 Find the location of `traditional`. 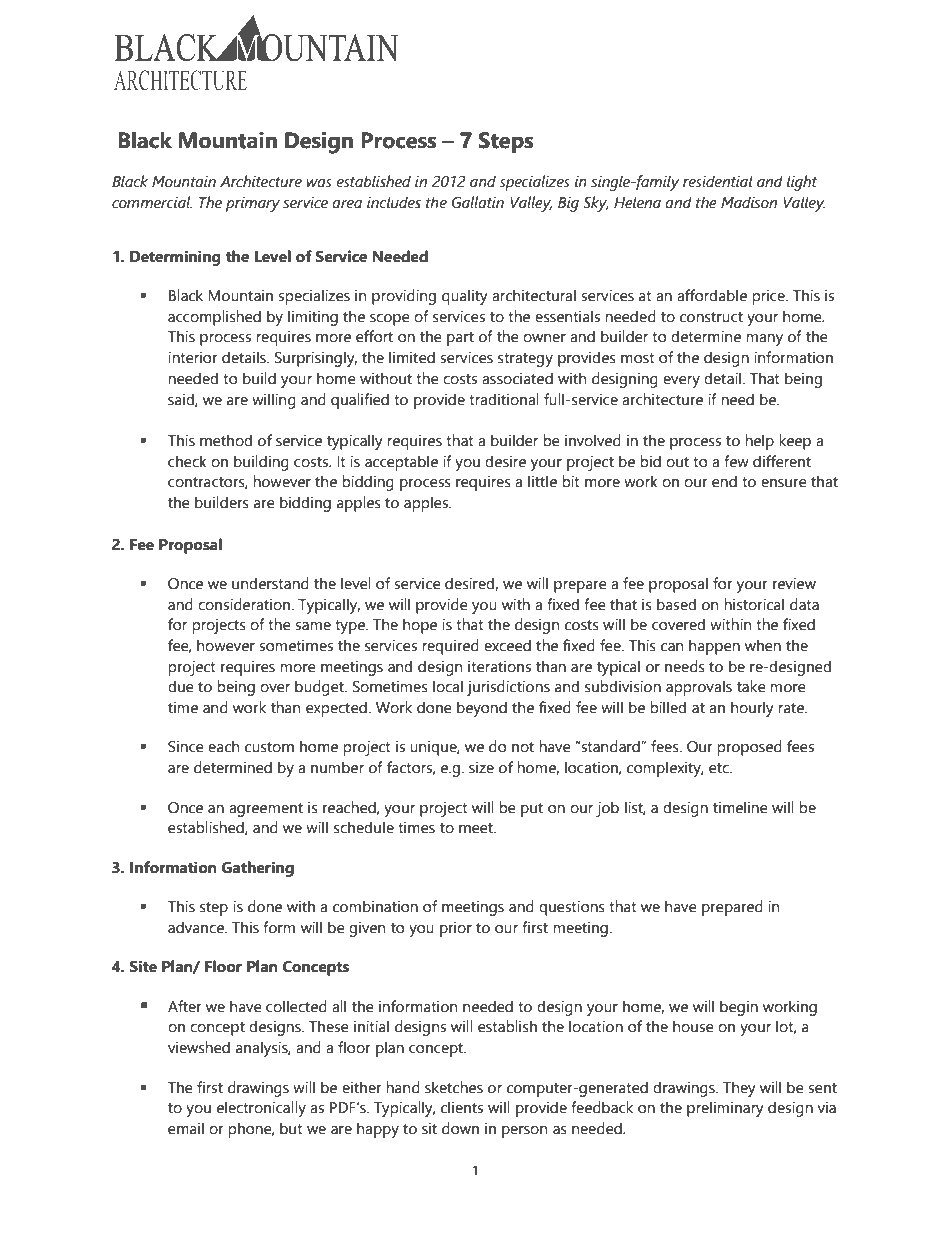

traditional is located at coordinates (504, 399).
